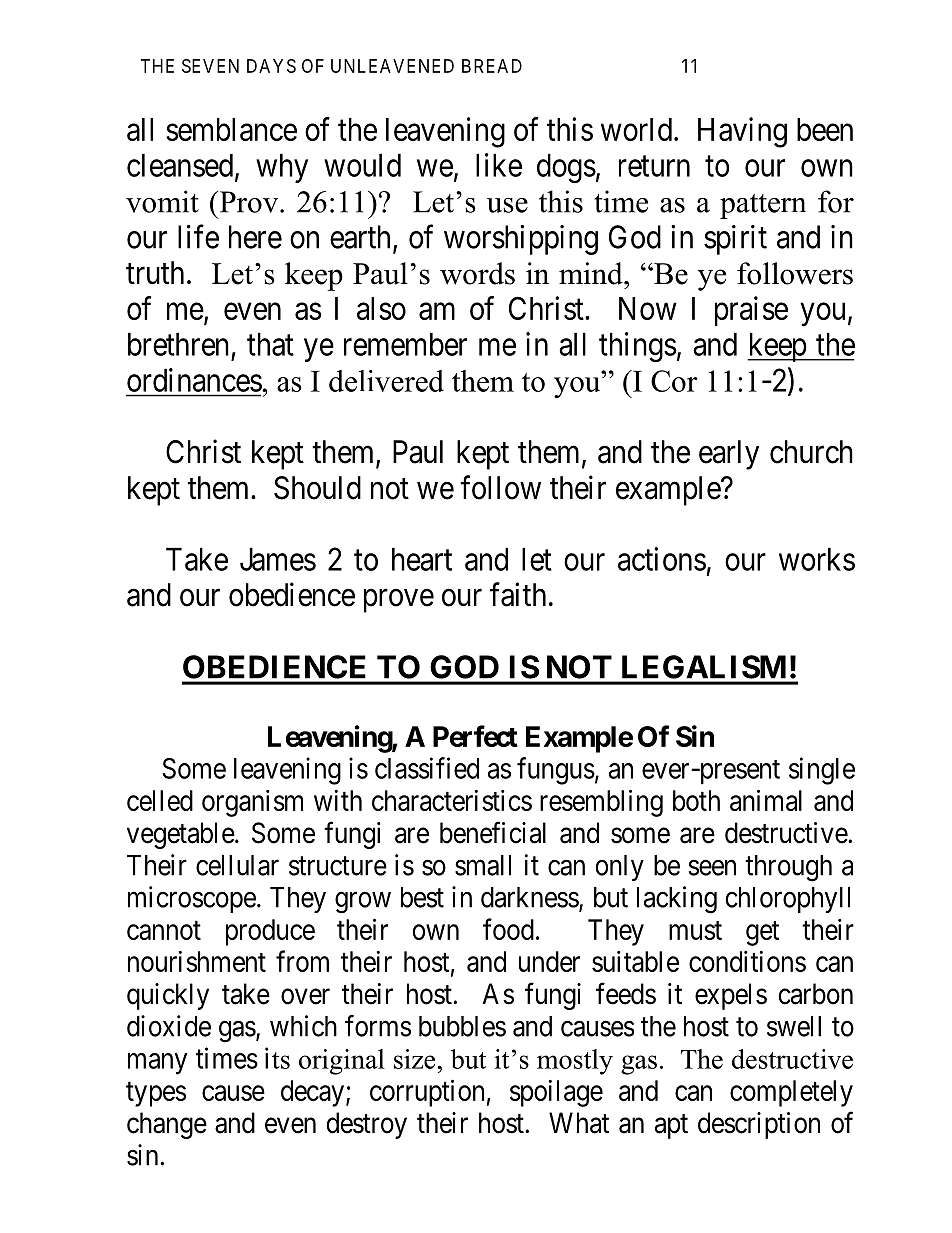  What do you see at coordinates (317, 488) in the screenshot?
I see `Should` at bounding box center [317, 488].
